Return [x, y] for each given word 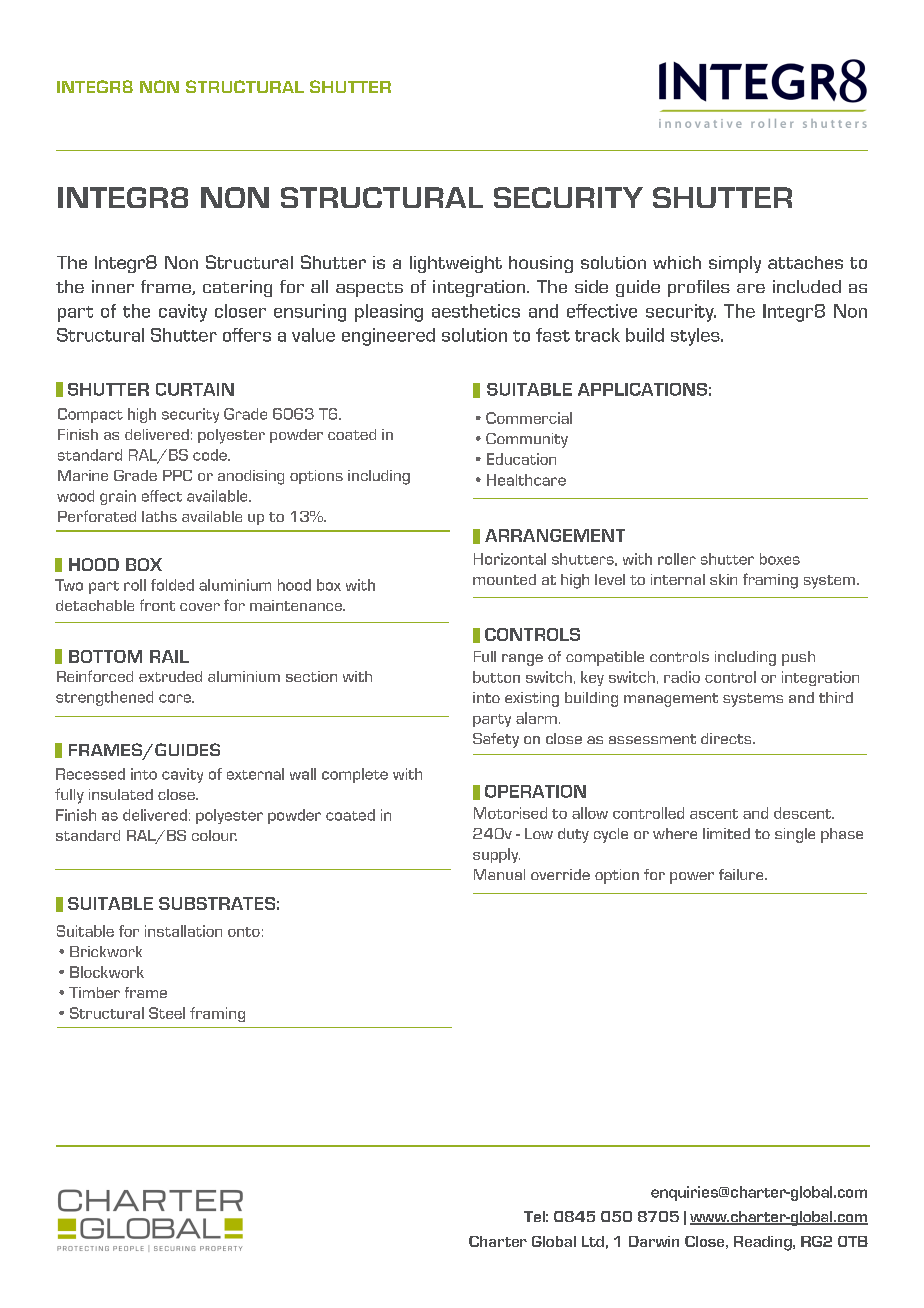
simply [735, 264]
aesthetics [476, 311]
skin [723, 579]
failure [742, 874]
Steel [167, 1013]
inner [113, 286]
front [157, 605]
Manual [499, 874]
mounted [504, 579]
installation [183, 931]
